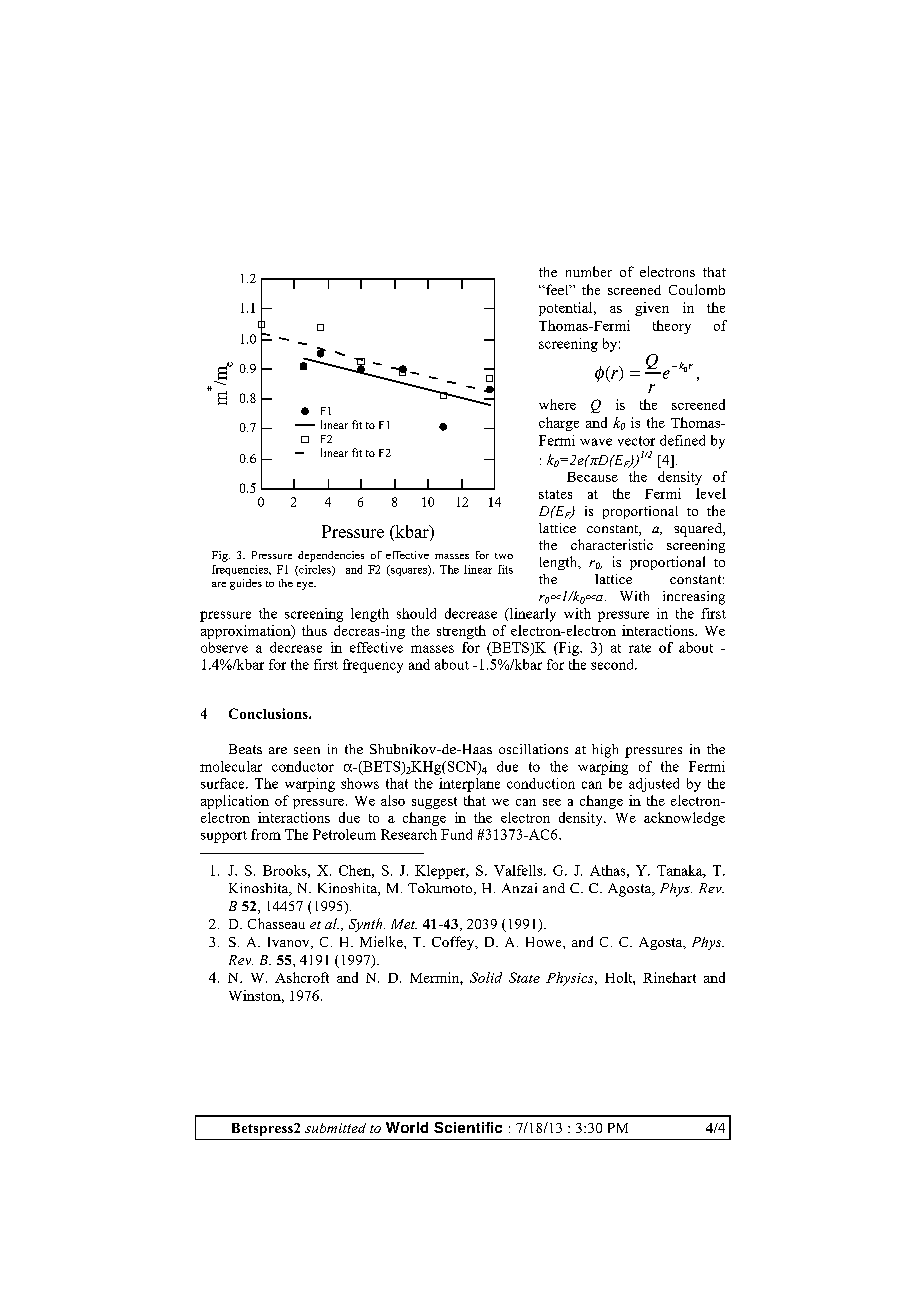  I want to click on from, so click(266, 834).
